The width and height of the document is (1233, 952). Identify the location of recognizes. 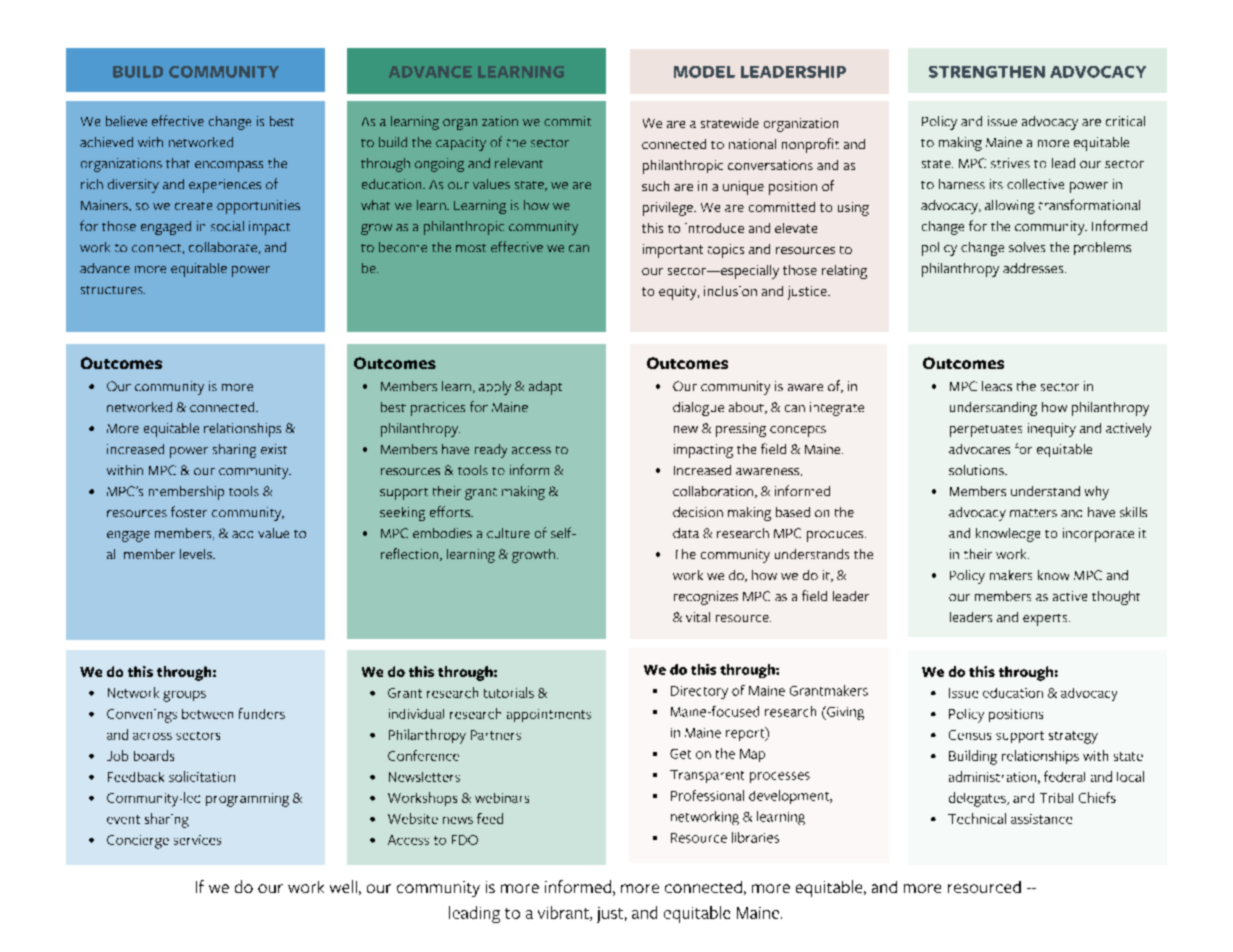
(706, 598).
